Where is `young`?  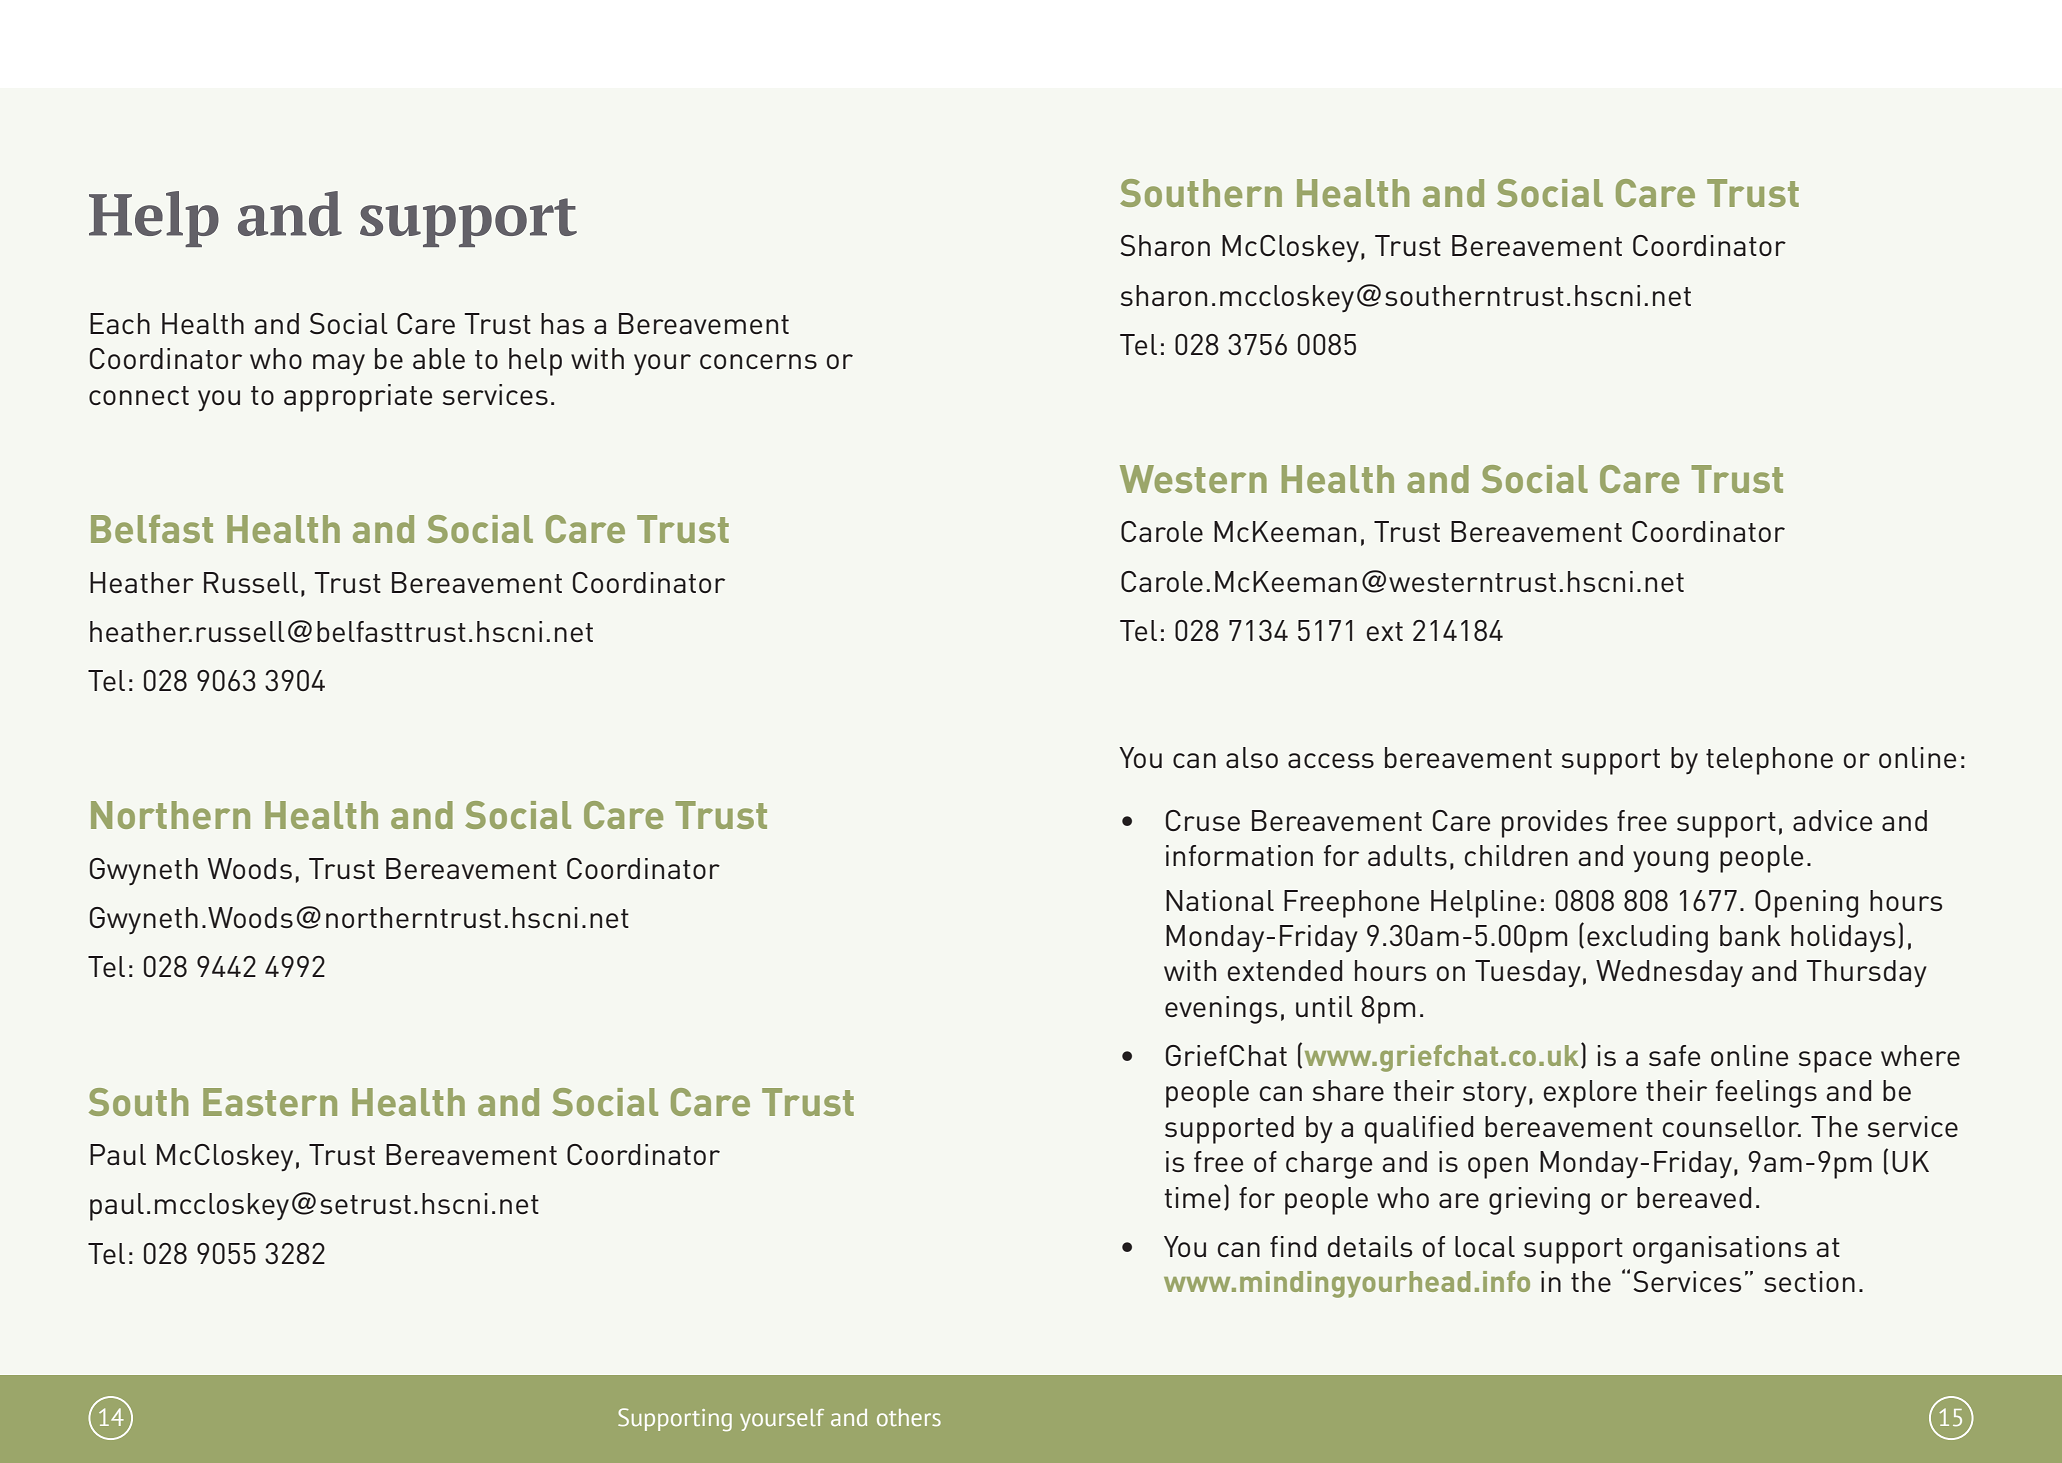 young is located at coordinates (1670, 862).
